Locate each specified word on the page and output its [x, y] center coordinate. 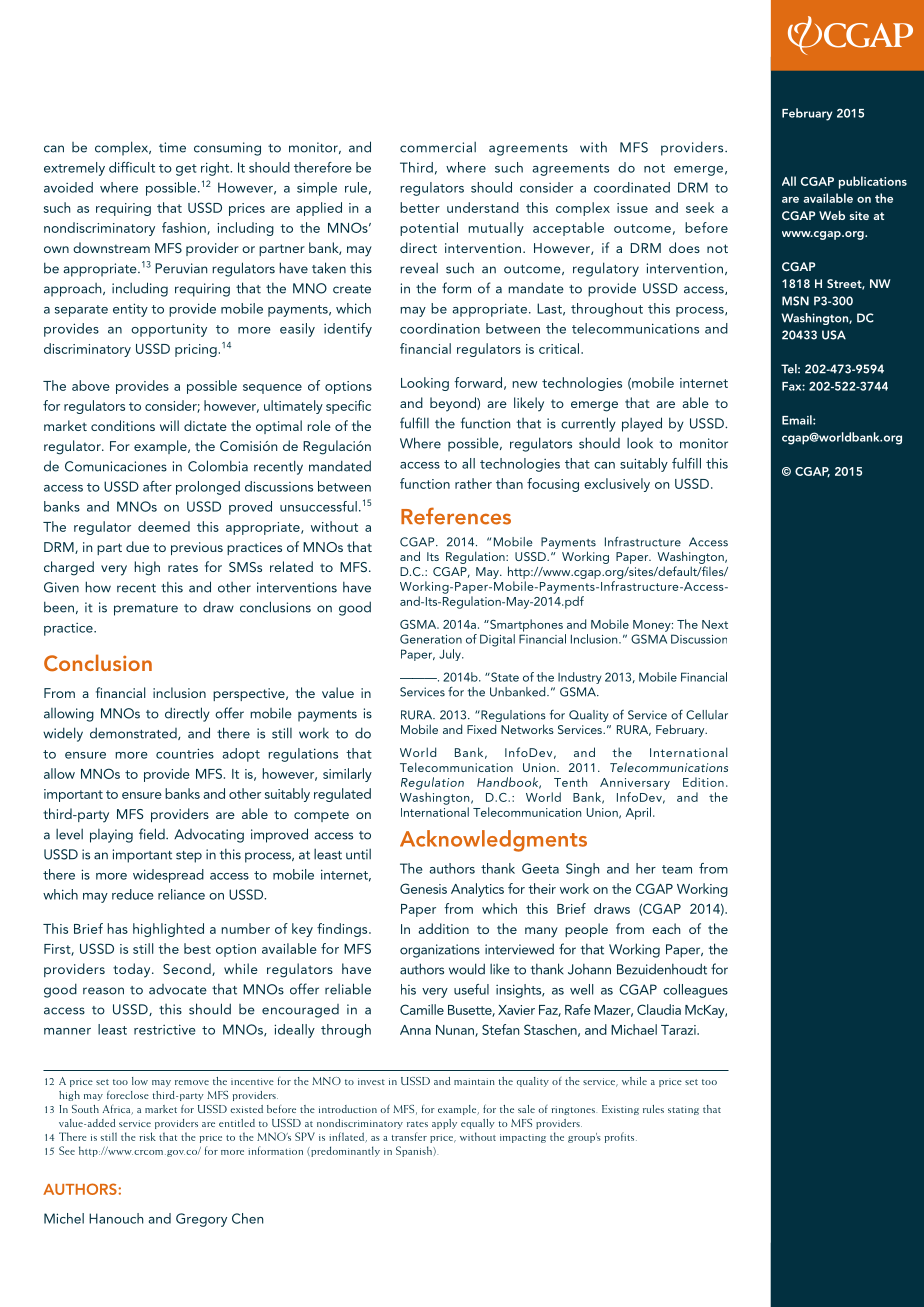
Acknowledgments [493, 841]
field [153, 834]
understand [483, 207]
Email [798, 420]
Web [832, 215]
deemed [164, 526]
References [456, 516]
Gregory [201, 1220]
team [677, 869]
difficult [132, 167]
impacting [523, 1138]
